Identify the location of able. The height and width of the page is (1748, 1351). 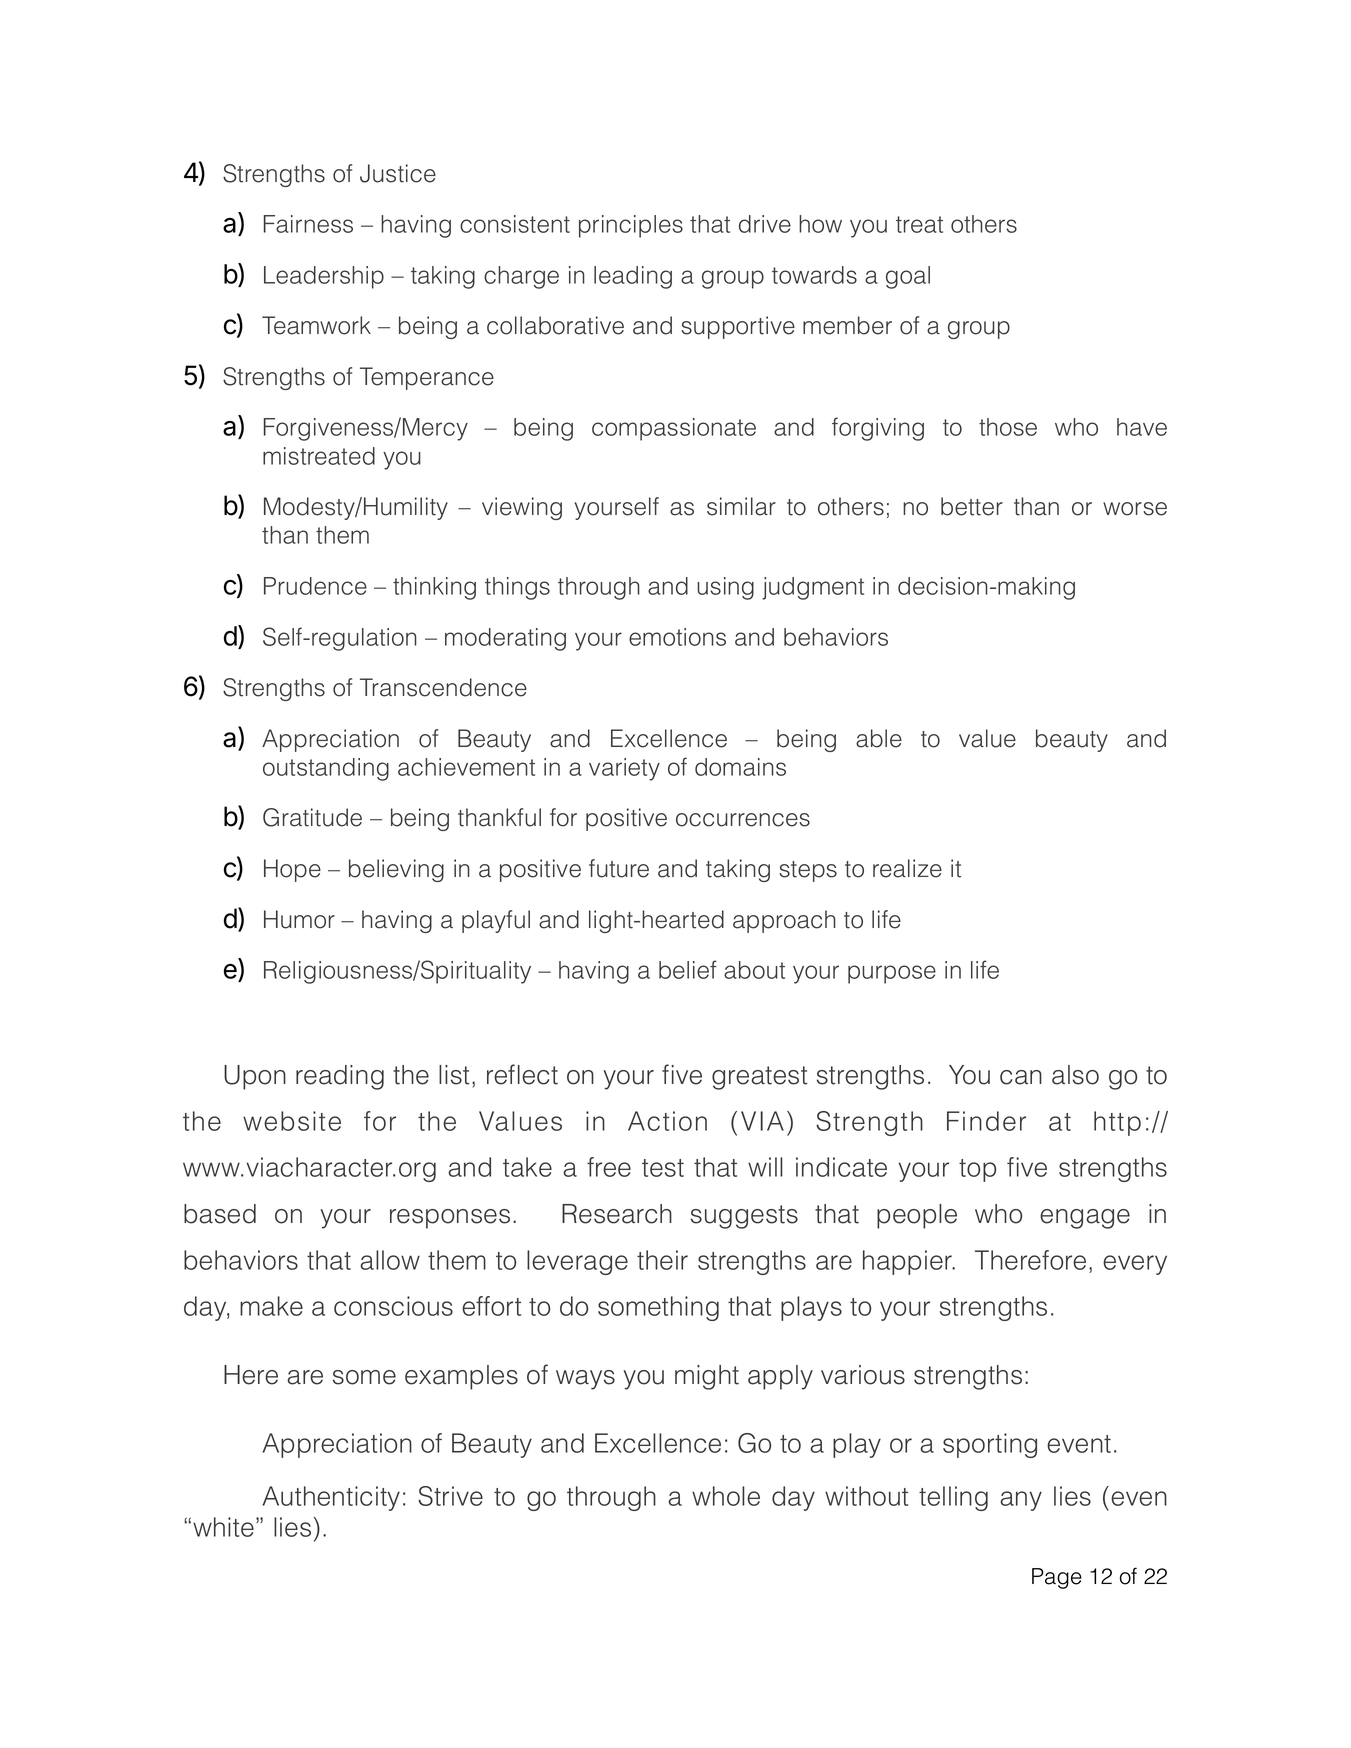
(879, 738).
